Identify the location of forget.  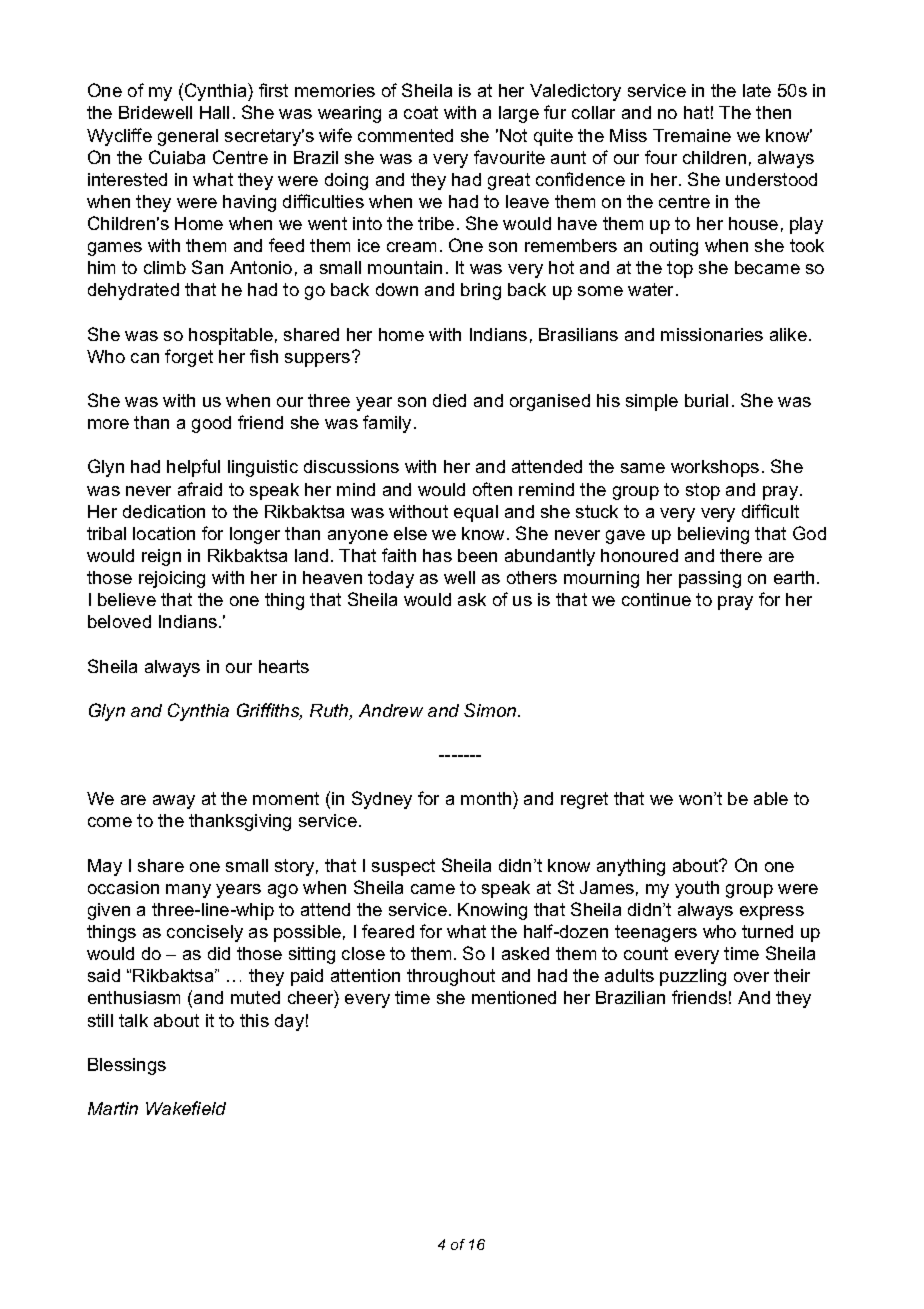
(189, 358).
